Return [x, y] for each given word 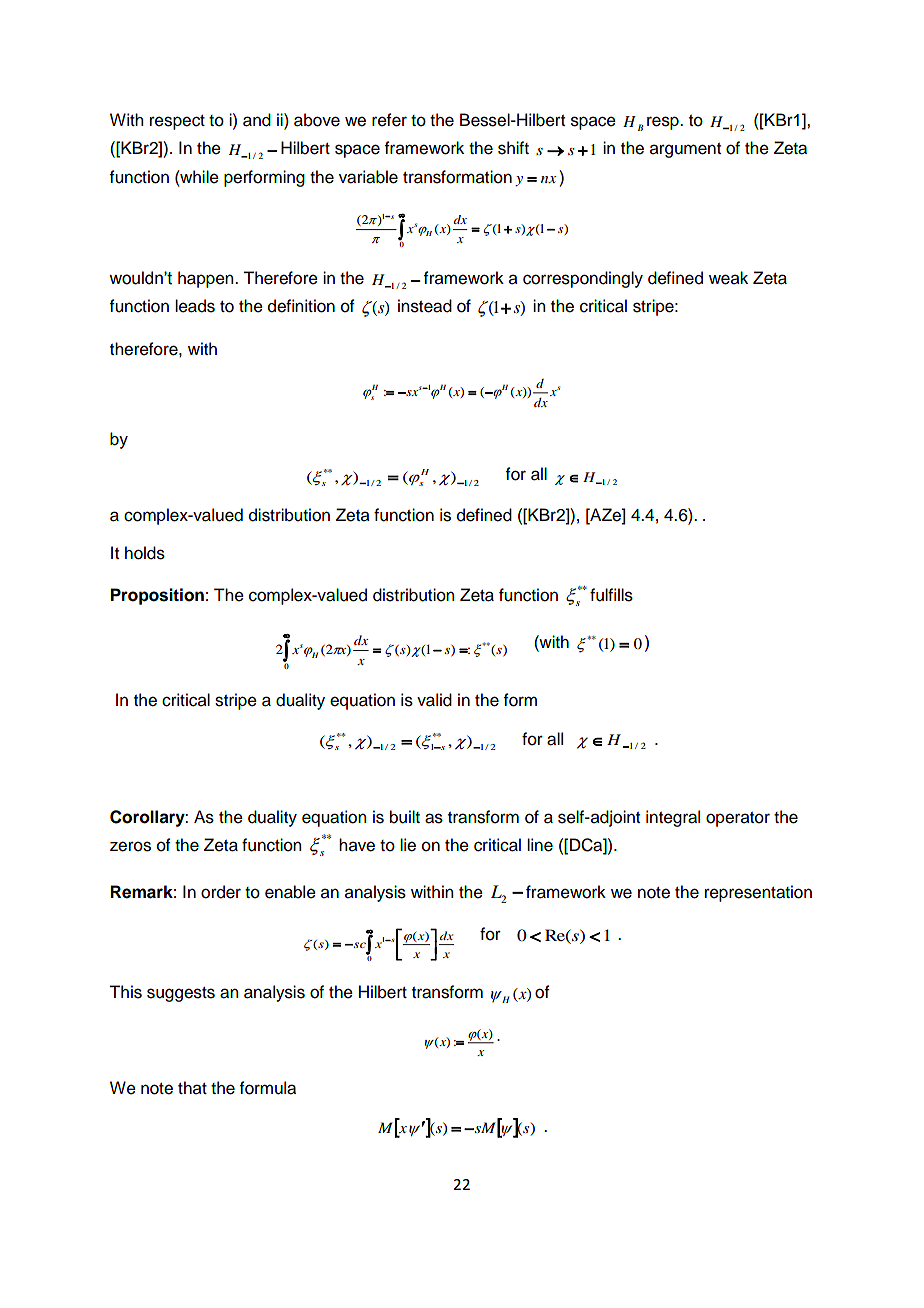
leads [195, 306]
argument [685, 150]
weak [728, 278]
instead [425, 306]
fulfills [611, 595]
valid [434, 700]
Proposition [157, 596]
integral [673, 818]
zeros [130, 846]
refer [389, 120]
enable [290, 892]
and [257, 120]
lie [408, 845]
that [192, 1088]
